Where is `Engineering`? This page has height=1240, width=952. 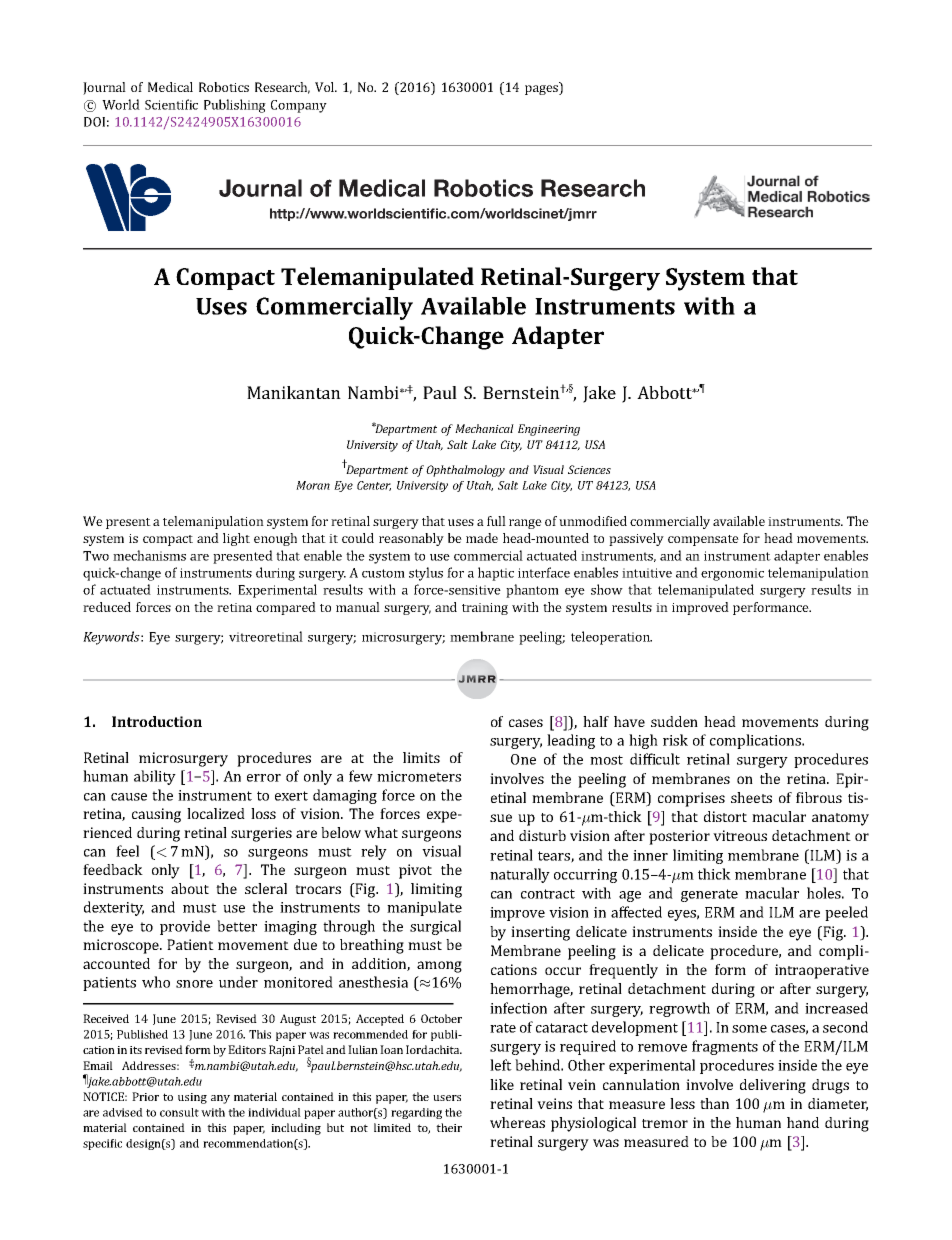 Engineering is located at coordinates (549, 430).
